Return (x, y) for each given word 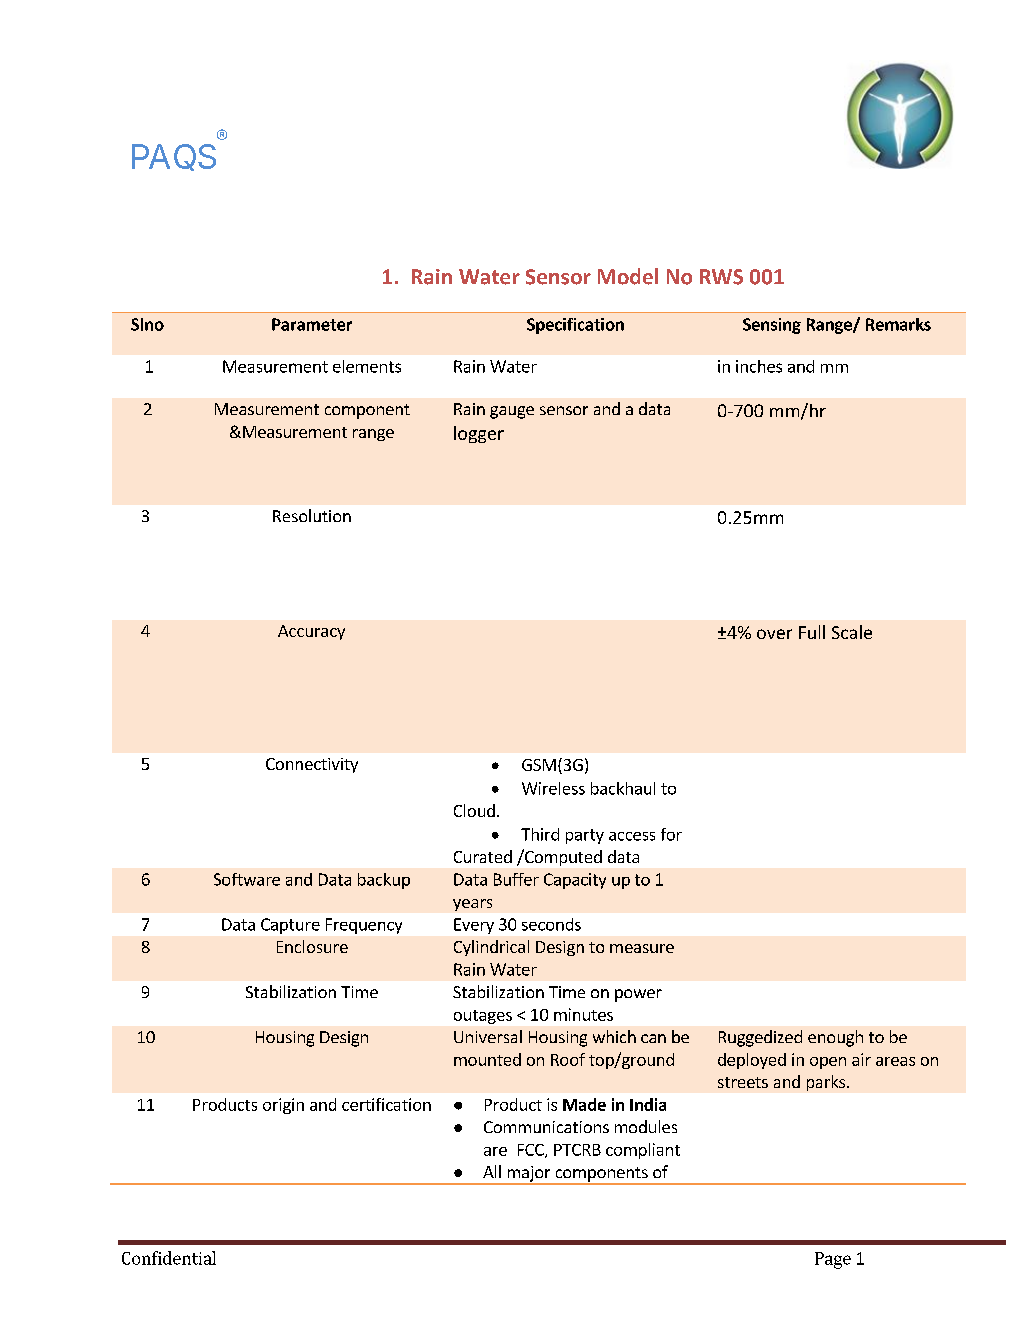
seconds (551, 924)
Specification (575, 326)
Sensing (772, 326)
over (774, 634)
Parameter (312, 324)
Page (833, 1260)
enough (835, 1038)
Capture (290, 926)
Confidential (169, 1258)
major (529, 1175)
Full (812, 632)
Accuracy (311, 632)
